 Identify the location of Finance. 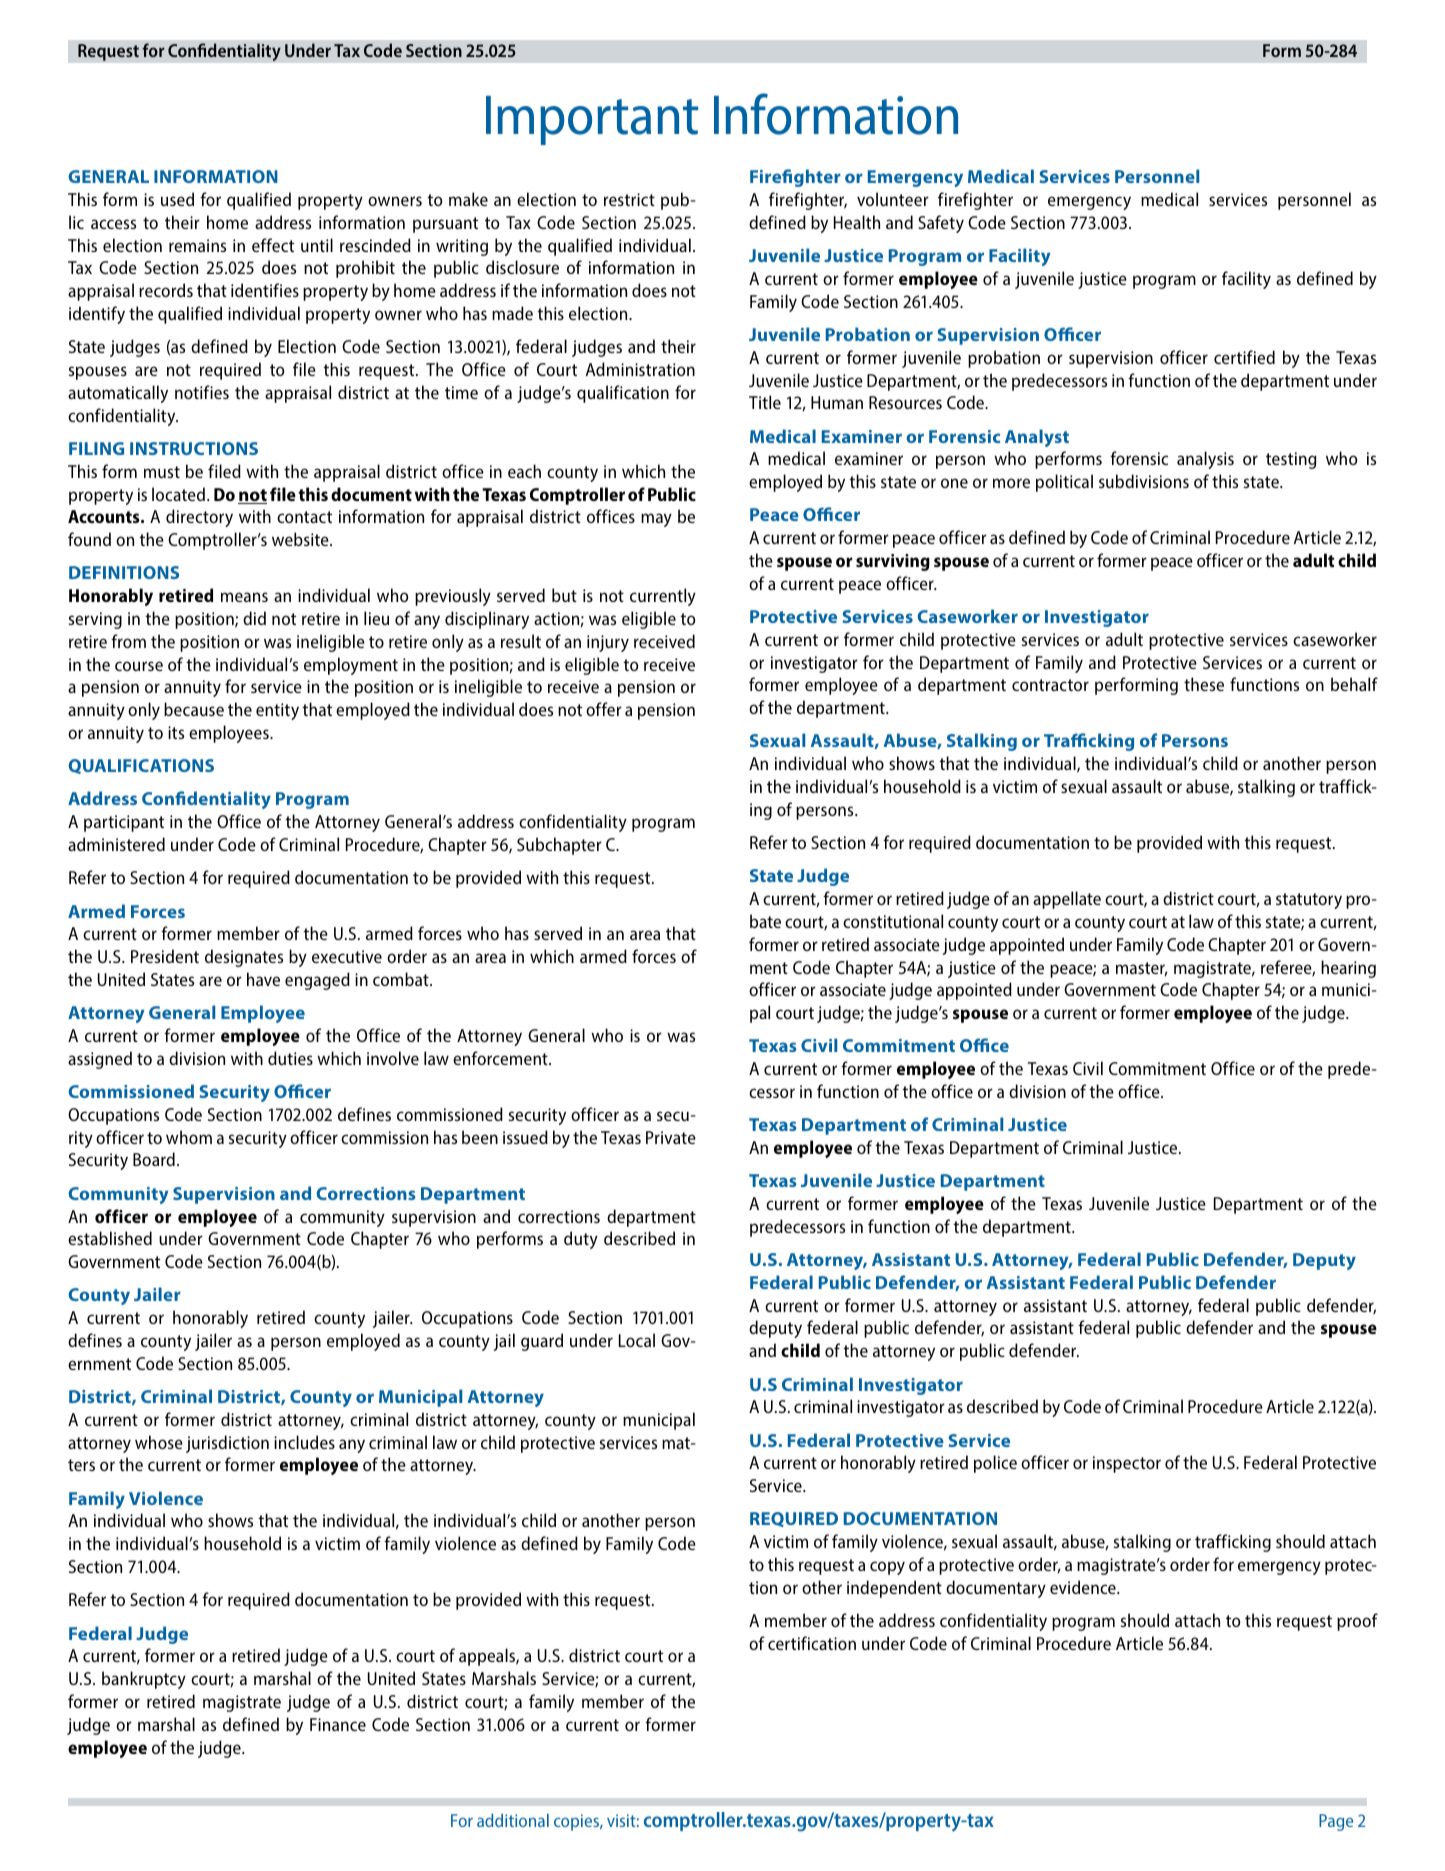
(338, 1724).
